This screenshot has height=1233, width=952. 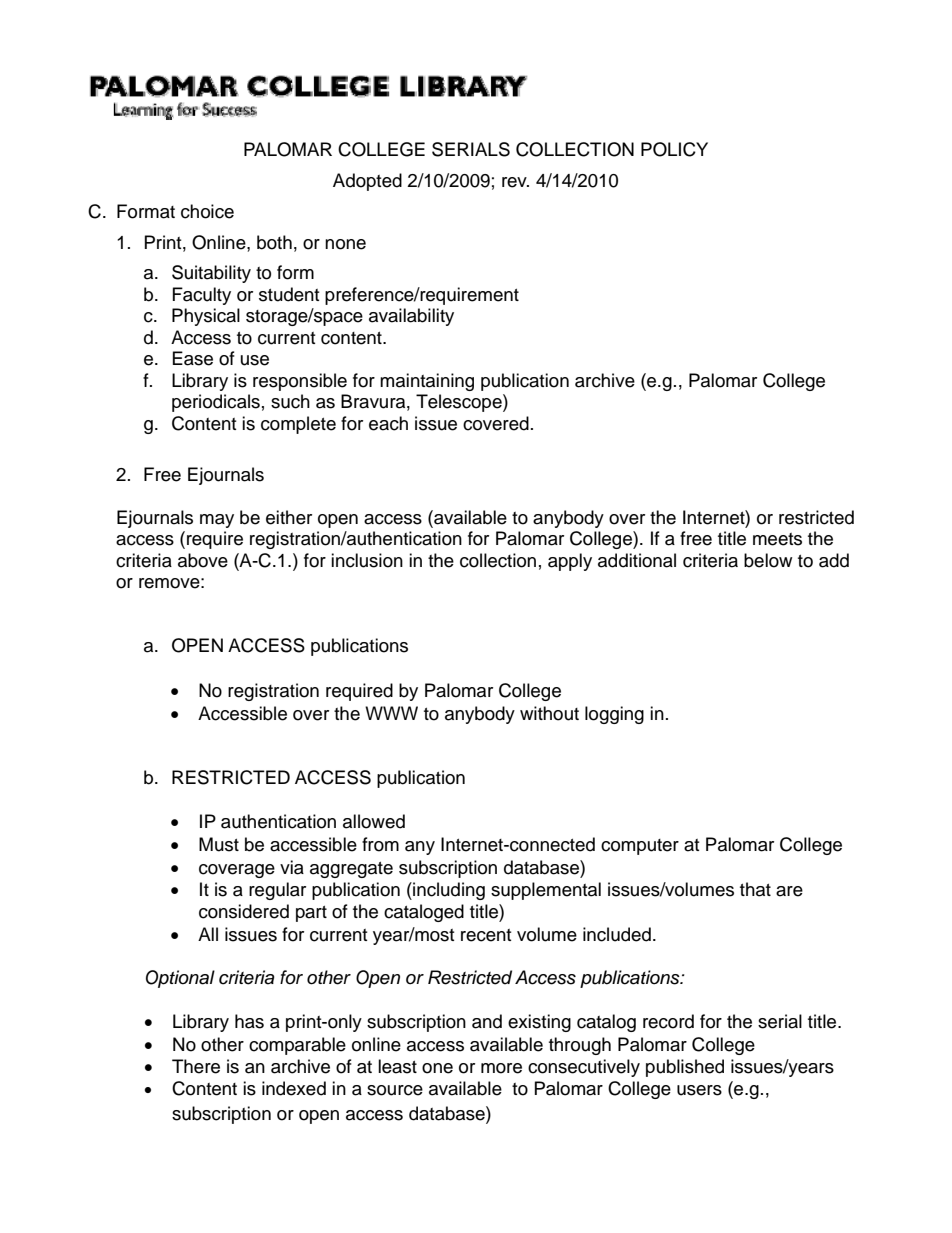 I want to click on choice, so click(x=207, y=211).
